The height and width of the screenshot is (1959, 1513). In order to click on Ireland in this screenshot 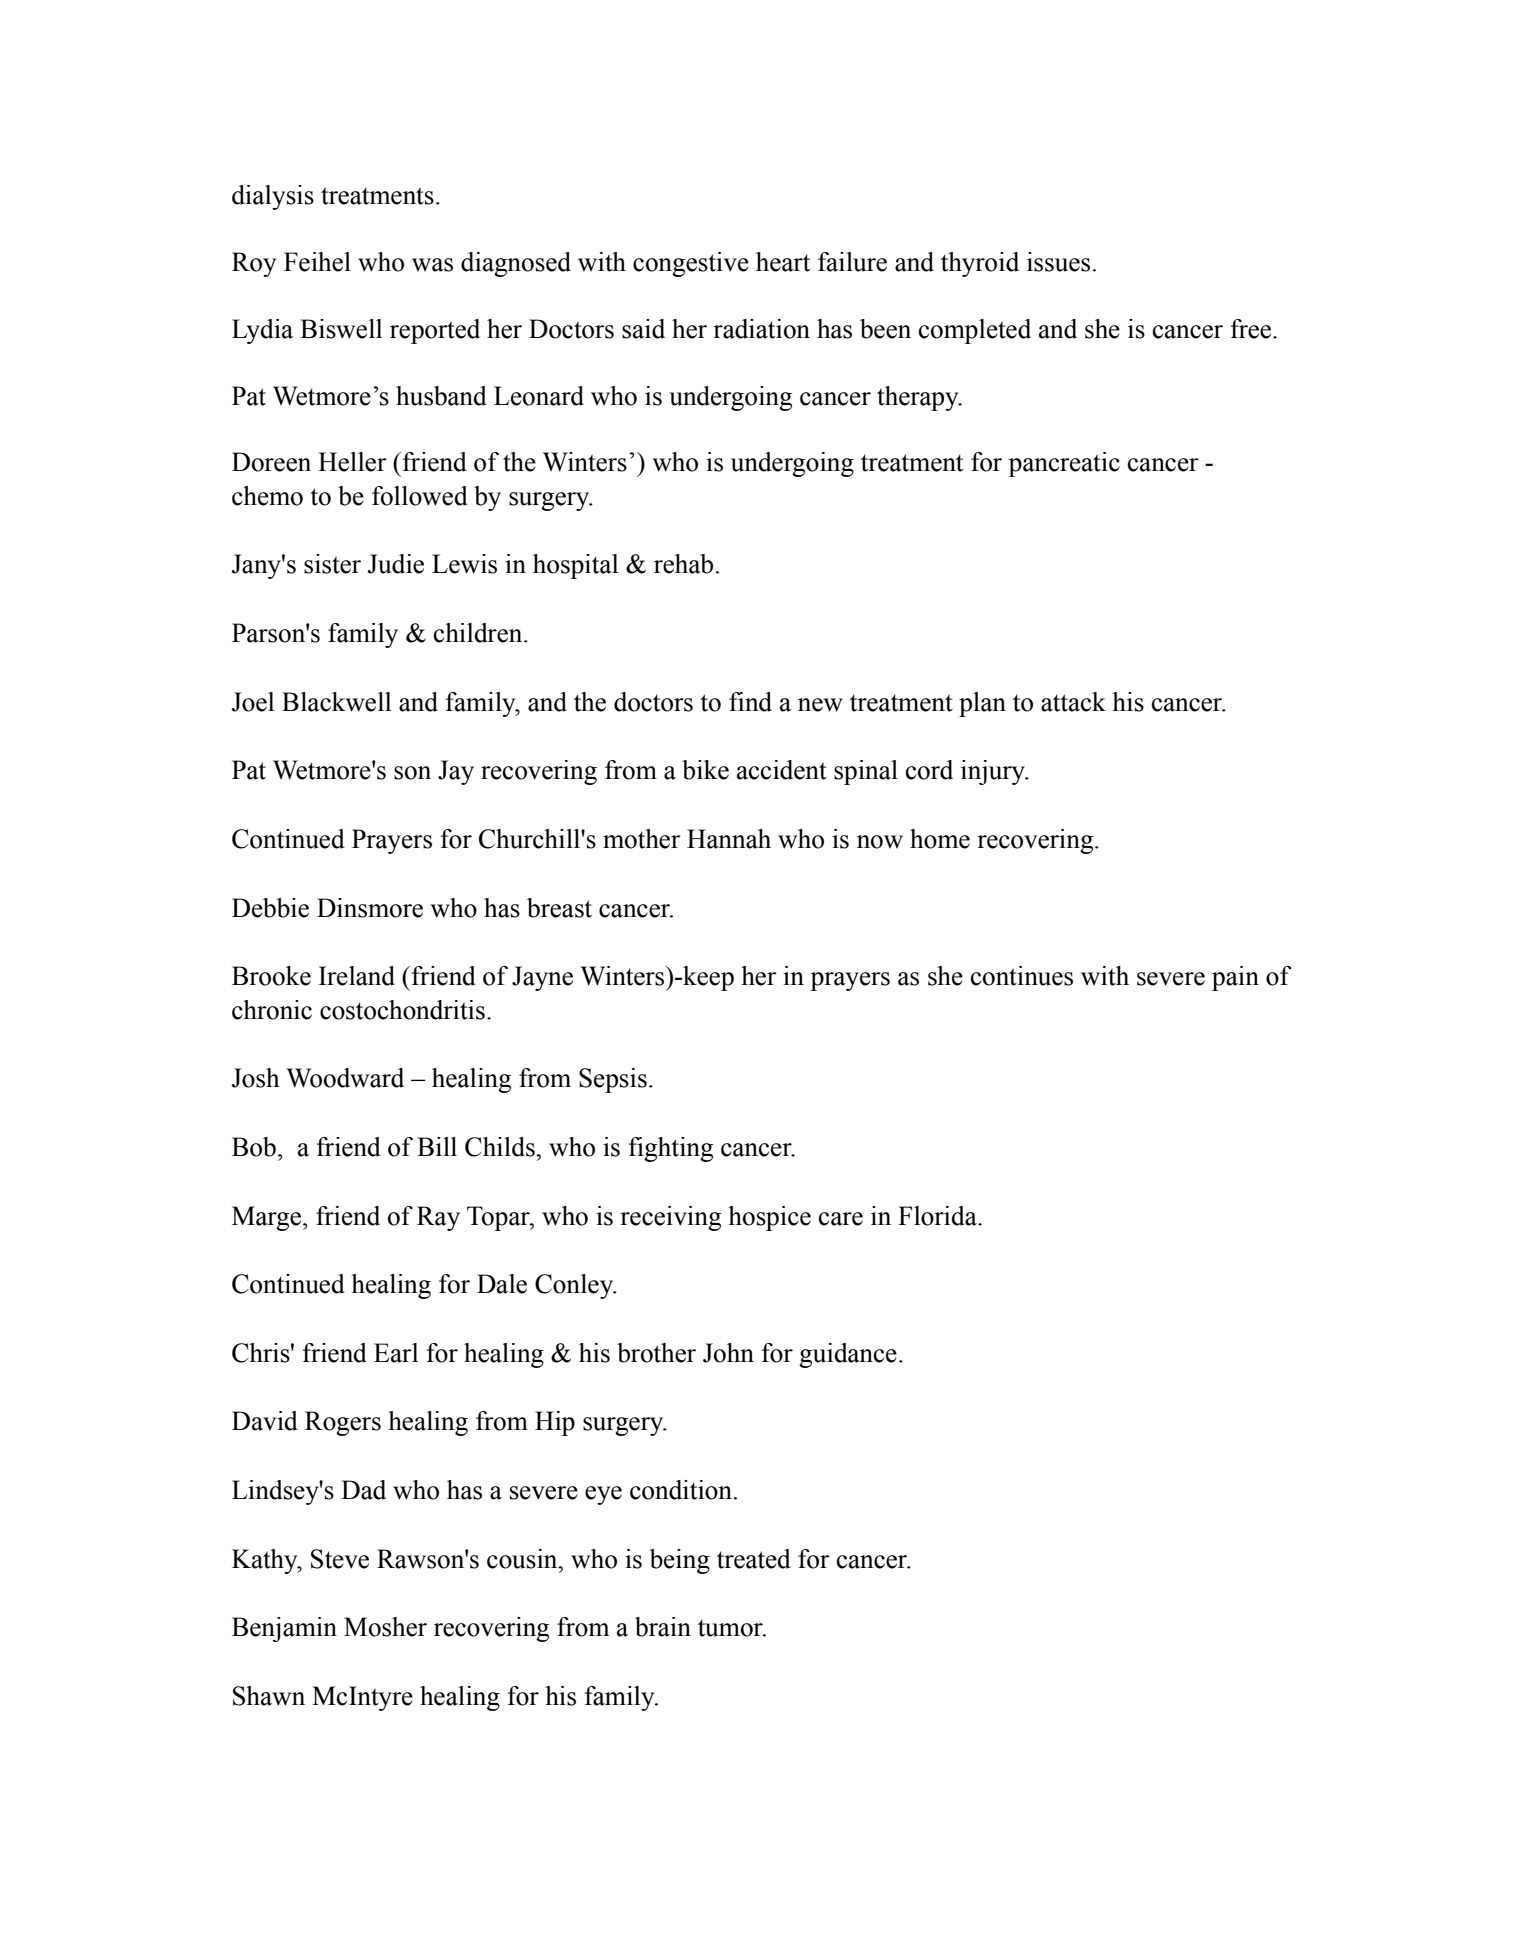, I will do `click(357, 976)`.
